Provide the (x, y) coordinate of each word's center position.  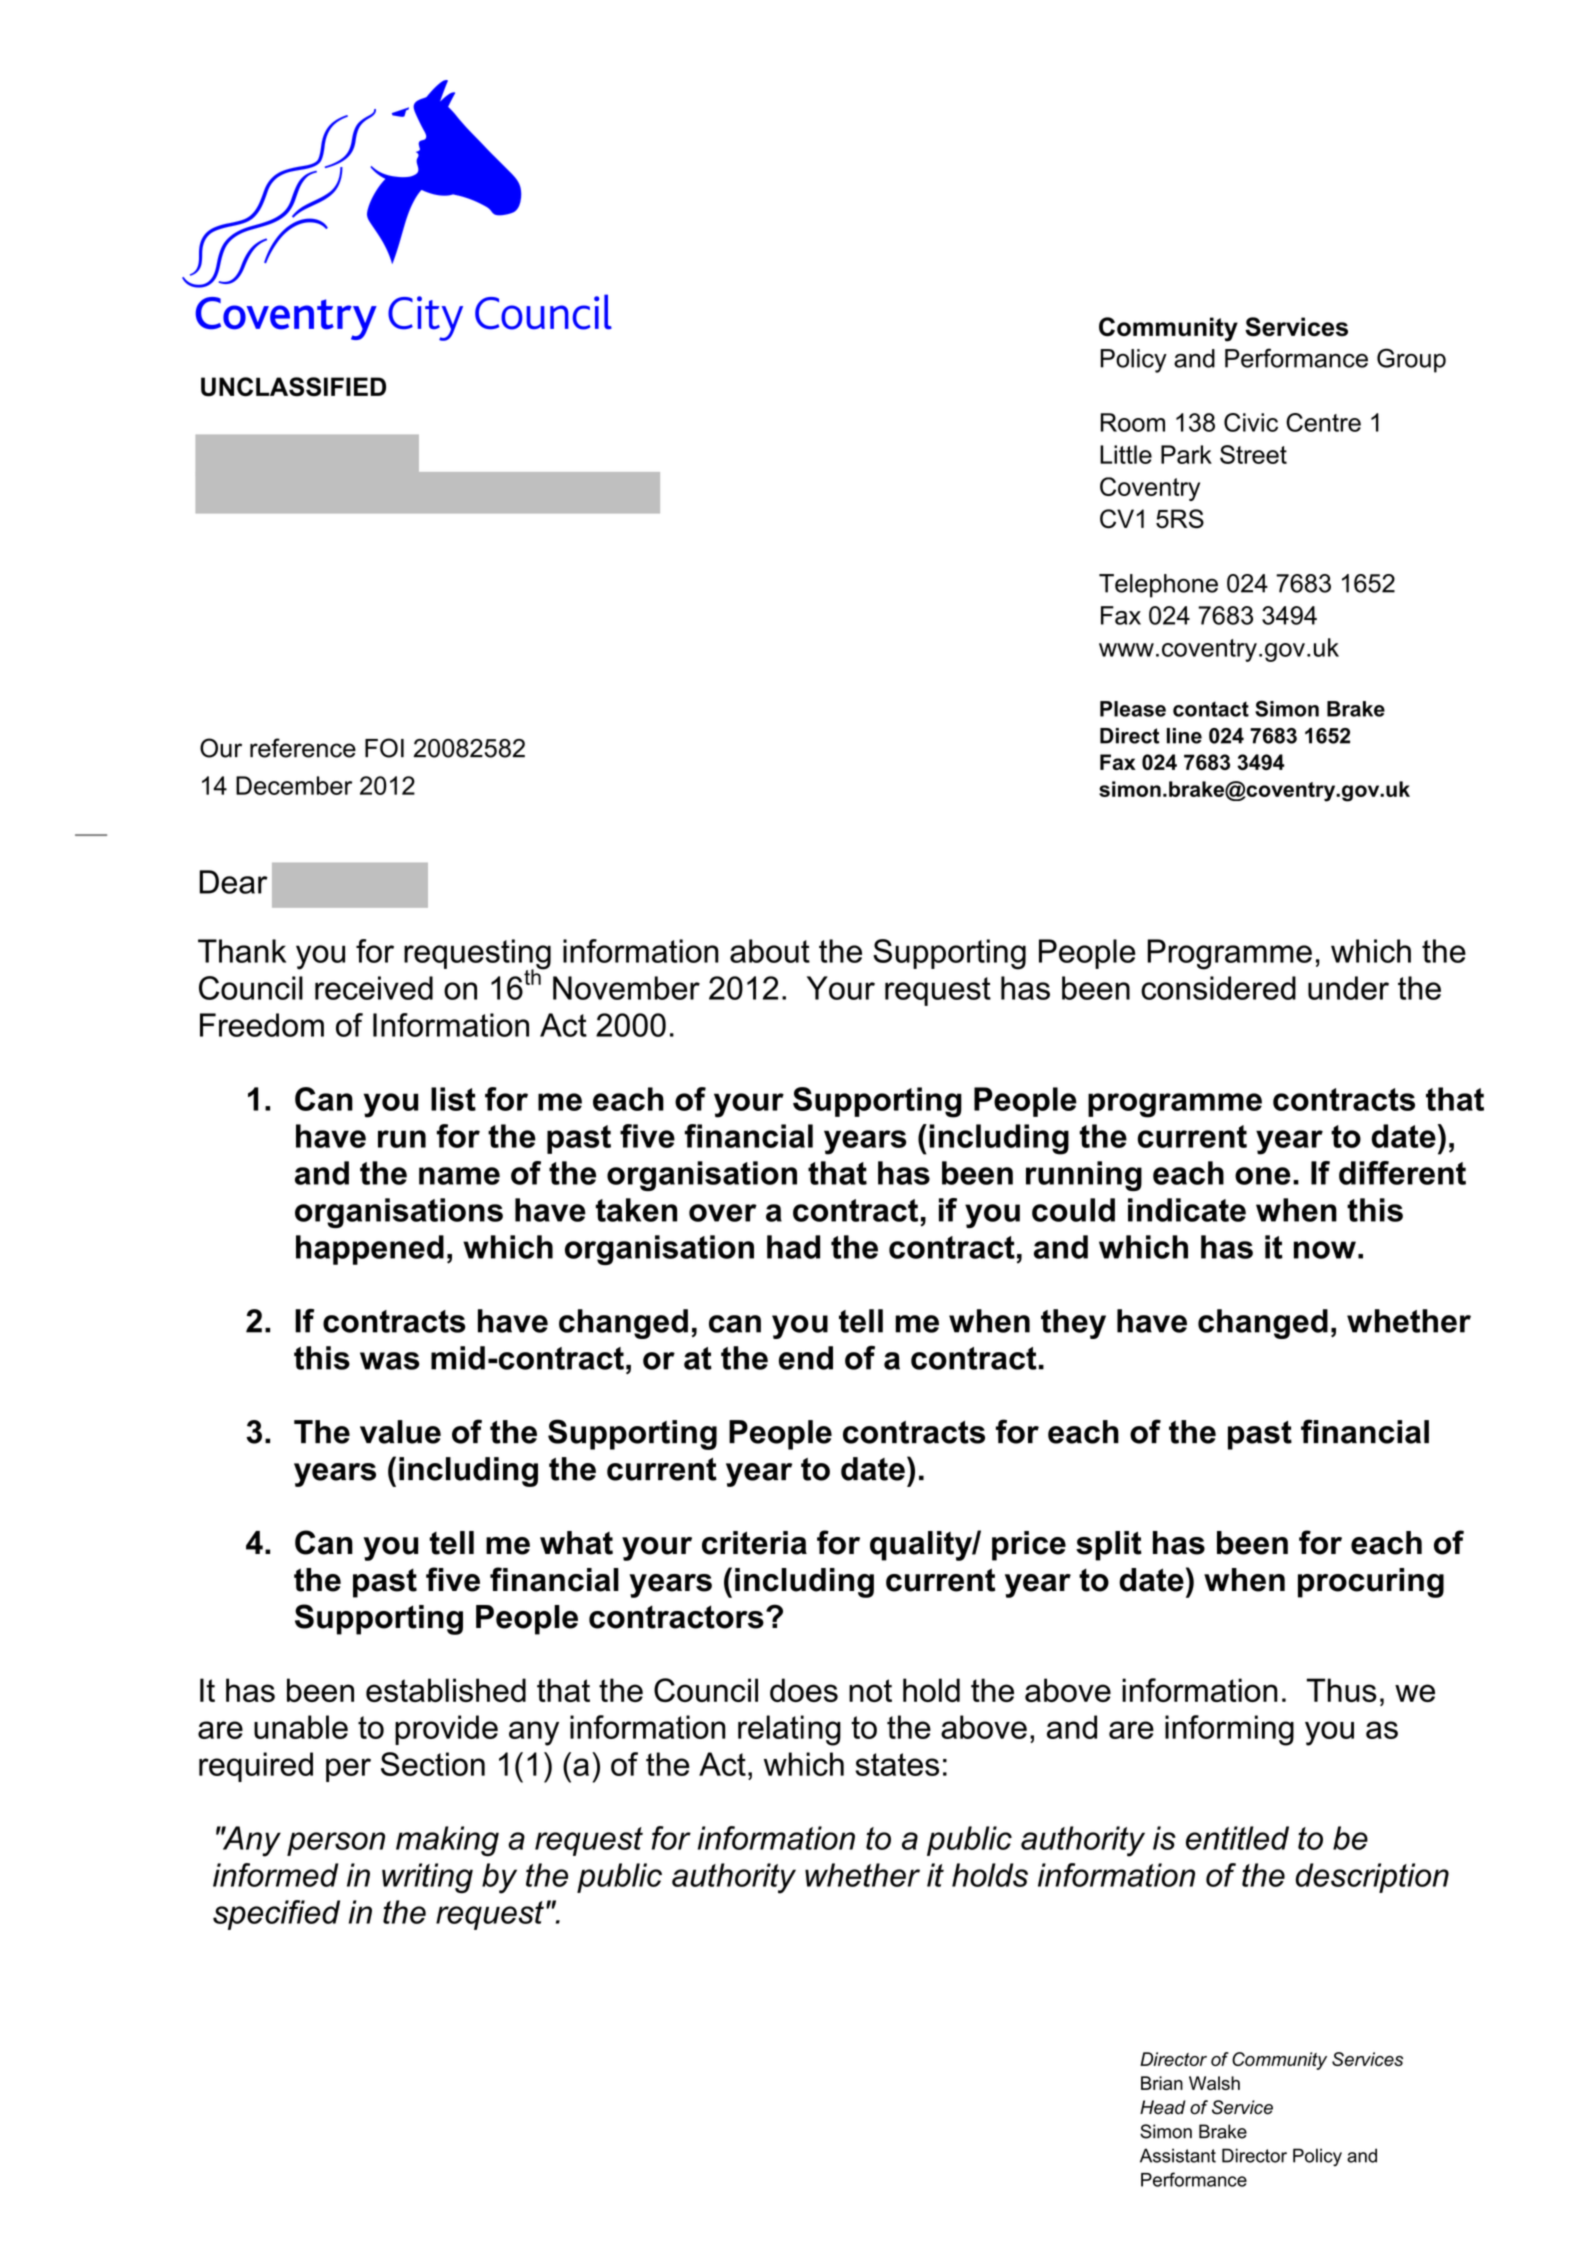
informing (1229, 1730)
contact (1211, 709)
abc (397, 210)
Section (433, 1764)
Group (1411, 360)
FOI (384, 748)
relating (789, 1730)
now (1325, 1250)
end (806, 1358)
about (770, 951)
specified (276, 1915)
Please (1133, 709)
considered (1218, 988)
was (389, 1361)
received (374, 988)
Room (1133, 422)
